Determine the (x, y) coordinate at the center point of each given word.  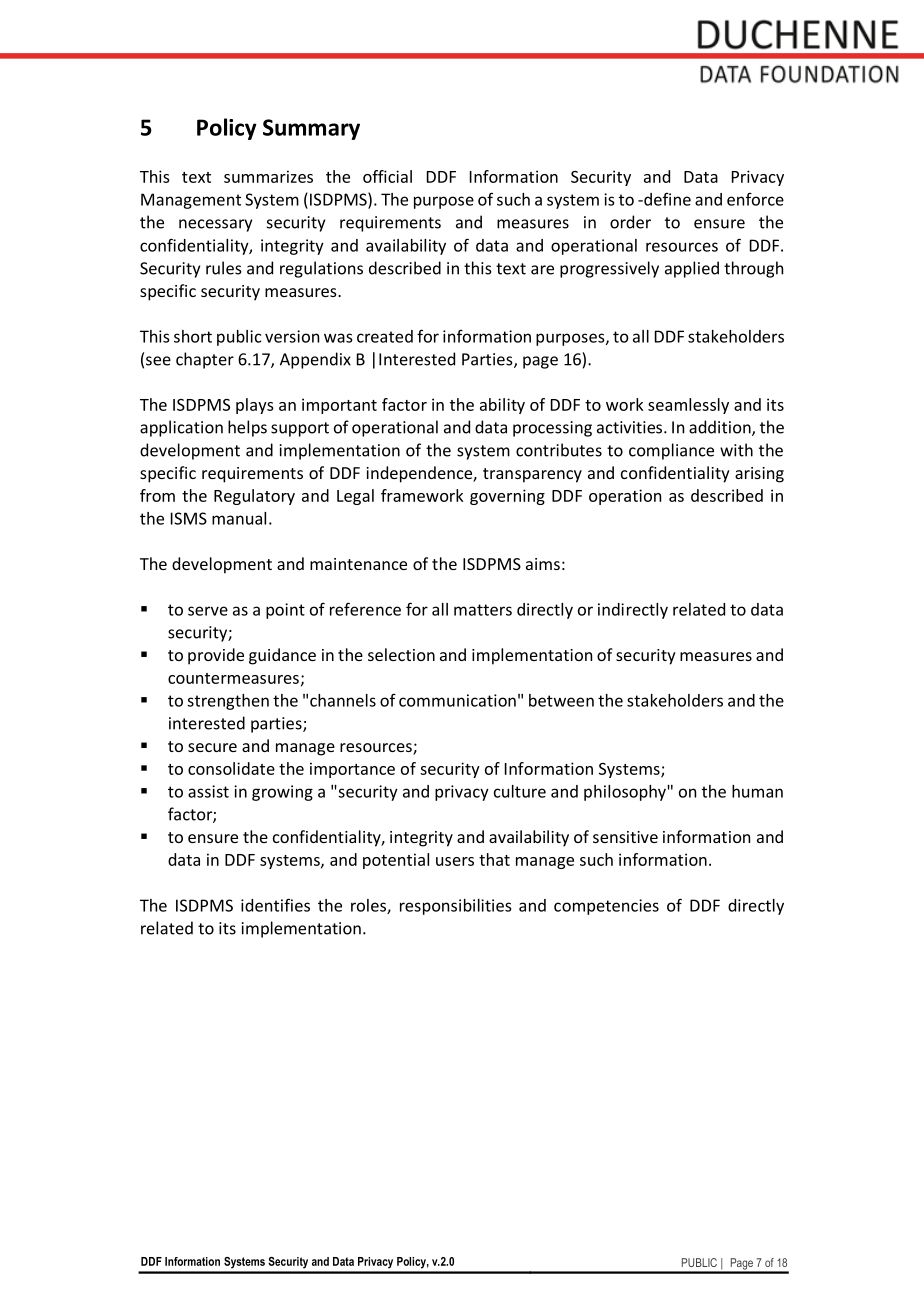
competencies (606, 907)
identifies (275, 905)
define (666, 199)
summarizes (268, 176)
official (387, 176)
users (455, 861)
